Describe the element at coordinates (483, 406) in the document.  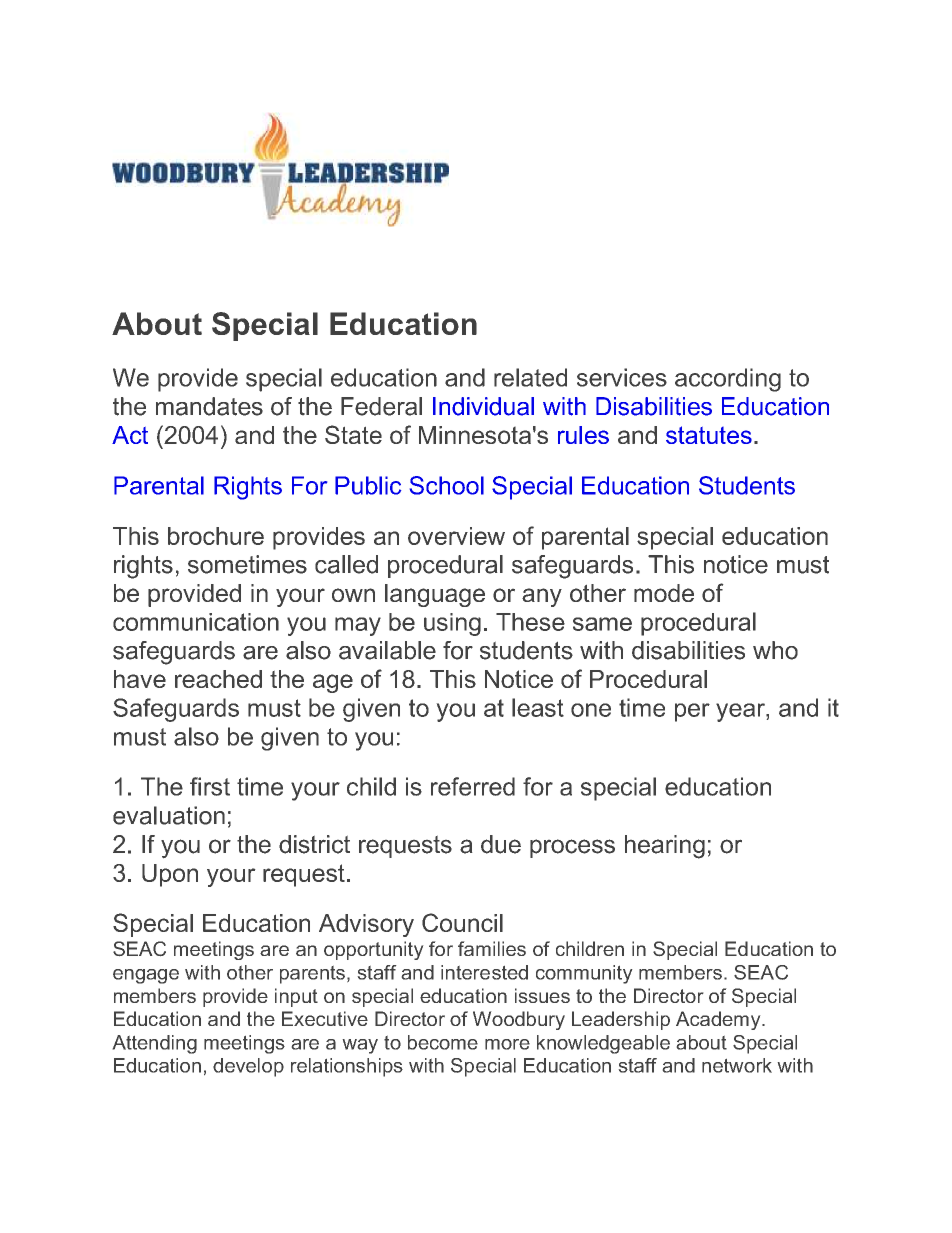
I see `Individual` at that location.
